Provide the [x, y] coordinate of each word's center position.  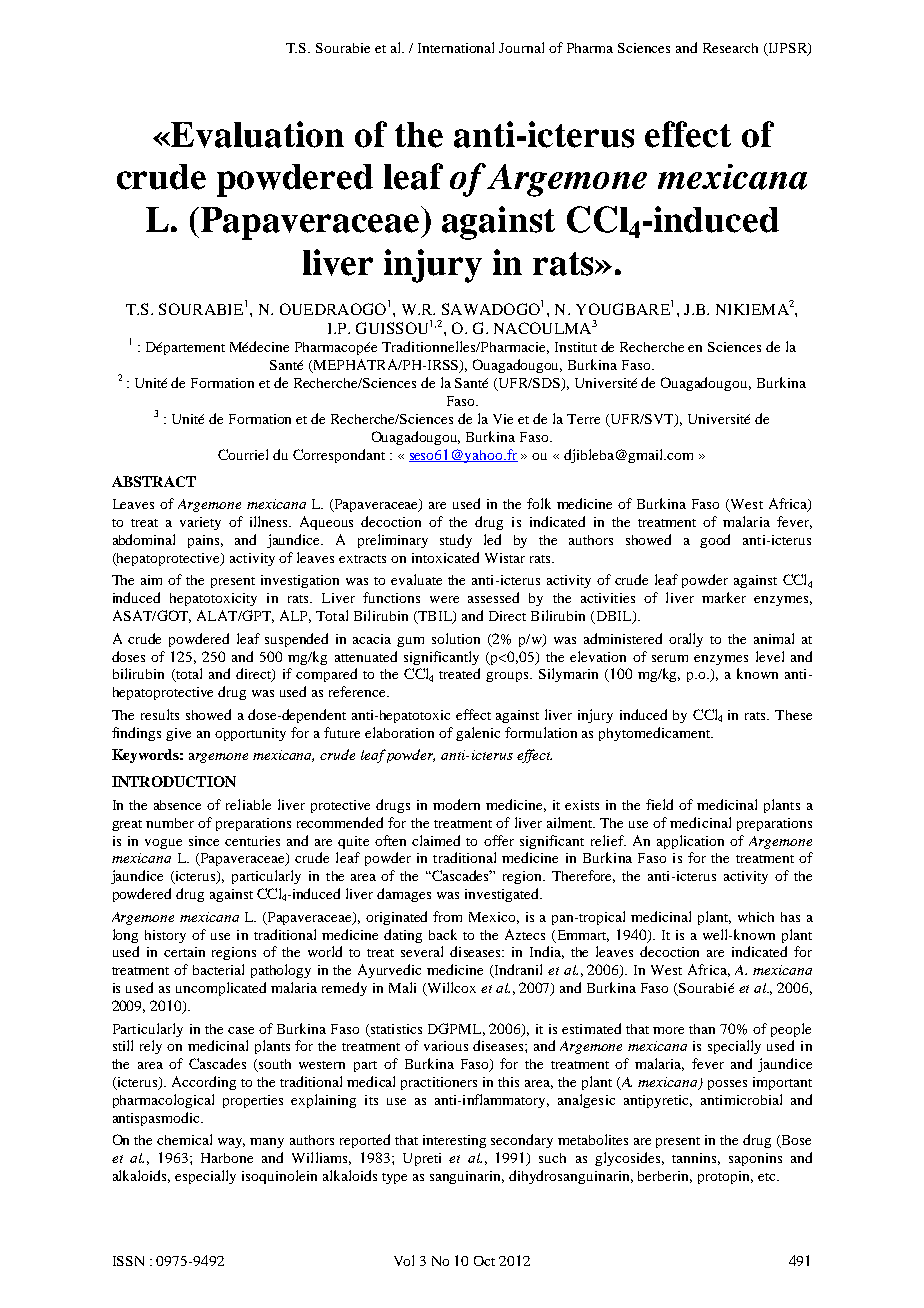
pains [205, 541]
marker [724, 597]
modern [456, 804]
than [702, 1029]
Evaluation [256, 134]
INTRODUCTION [174, 781]
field [659, 804]
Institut [576, 347]
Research [730, 48]
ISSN [128, 1261]
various [446, 1046]
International [456, 47]
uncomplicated [221, 989]
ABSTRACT [154, 481]
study [456, 541]
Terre [583, 419]
